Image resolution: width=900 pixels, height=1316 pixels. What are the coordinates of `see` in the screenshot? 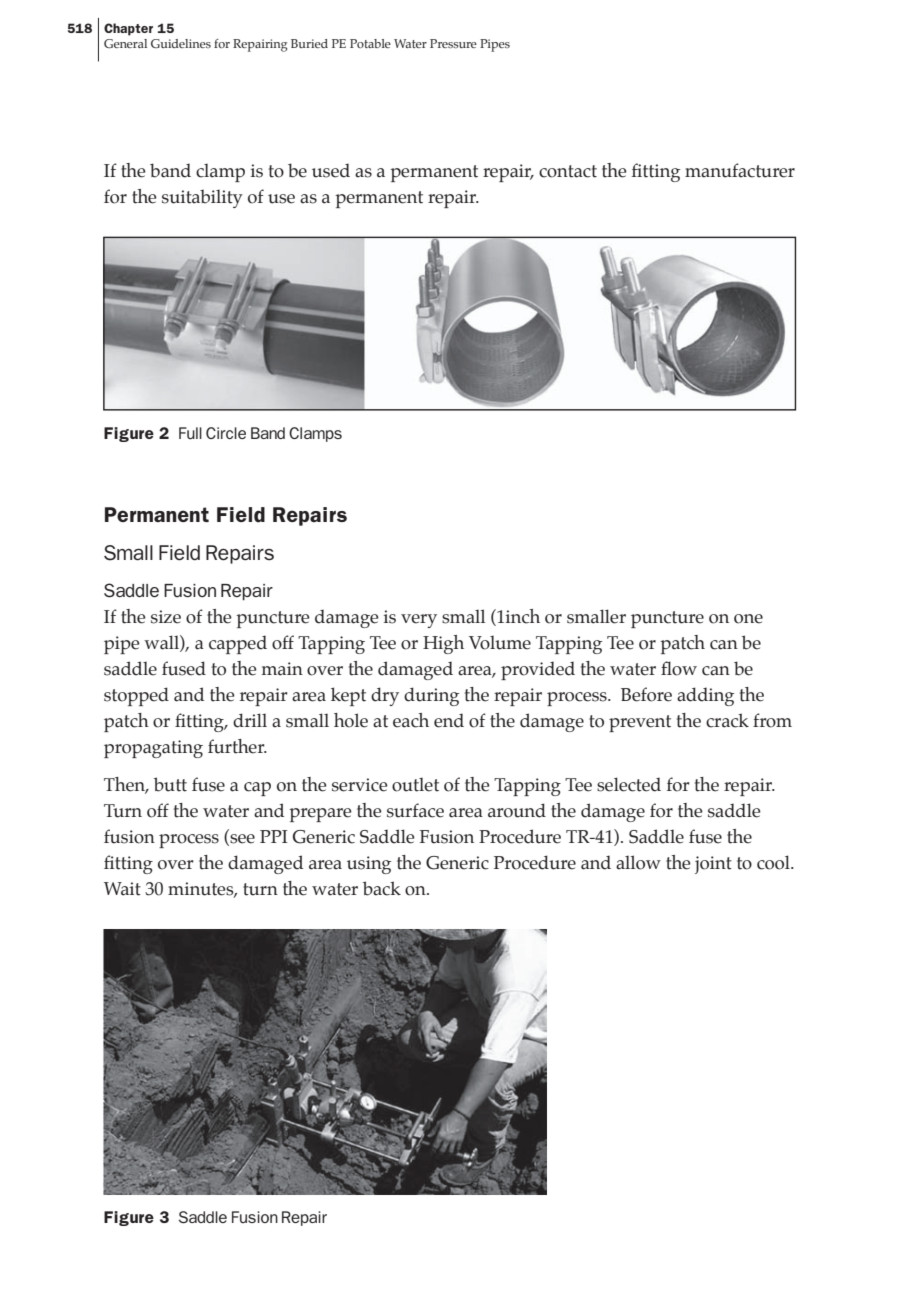 It's located at (241, 839).
